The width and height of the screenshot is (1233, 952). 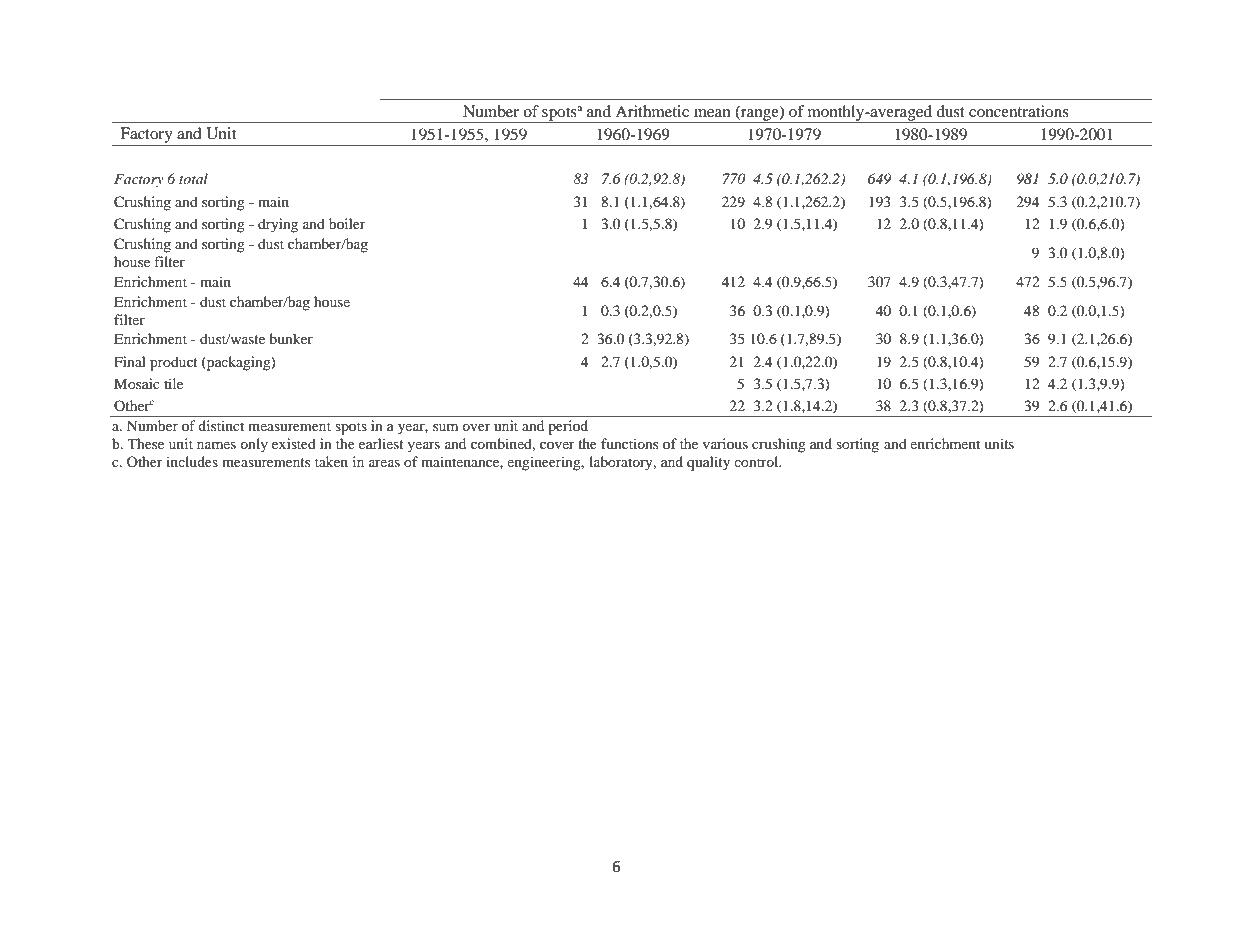 I want to click on only, so click(x=254, y=445).
